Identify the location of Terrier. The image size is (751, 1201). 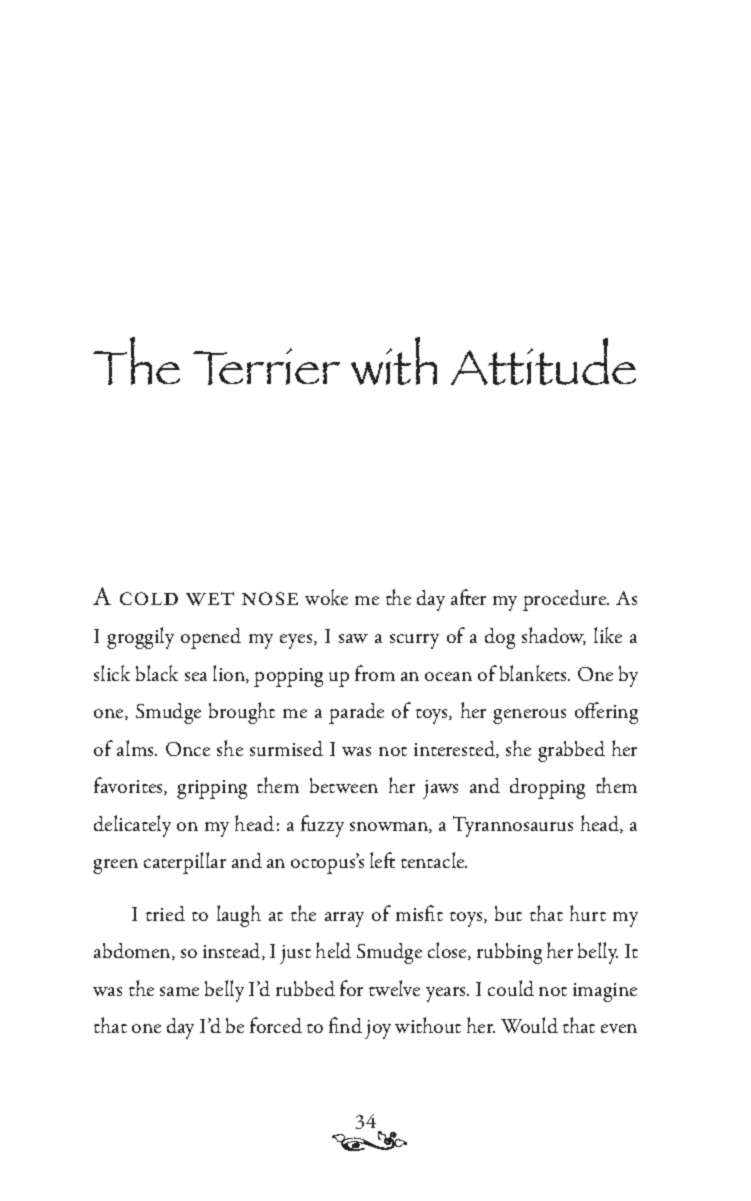
(266, 366).
